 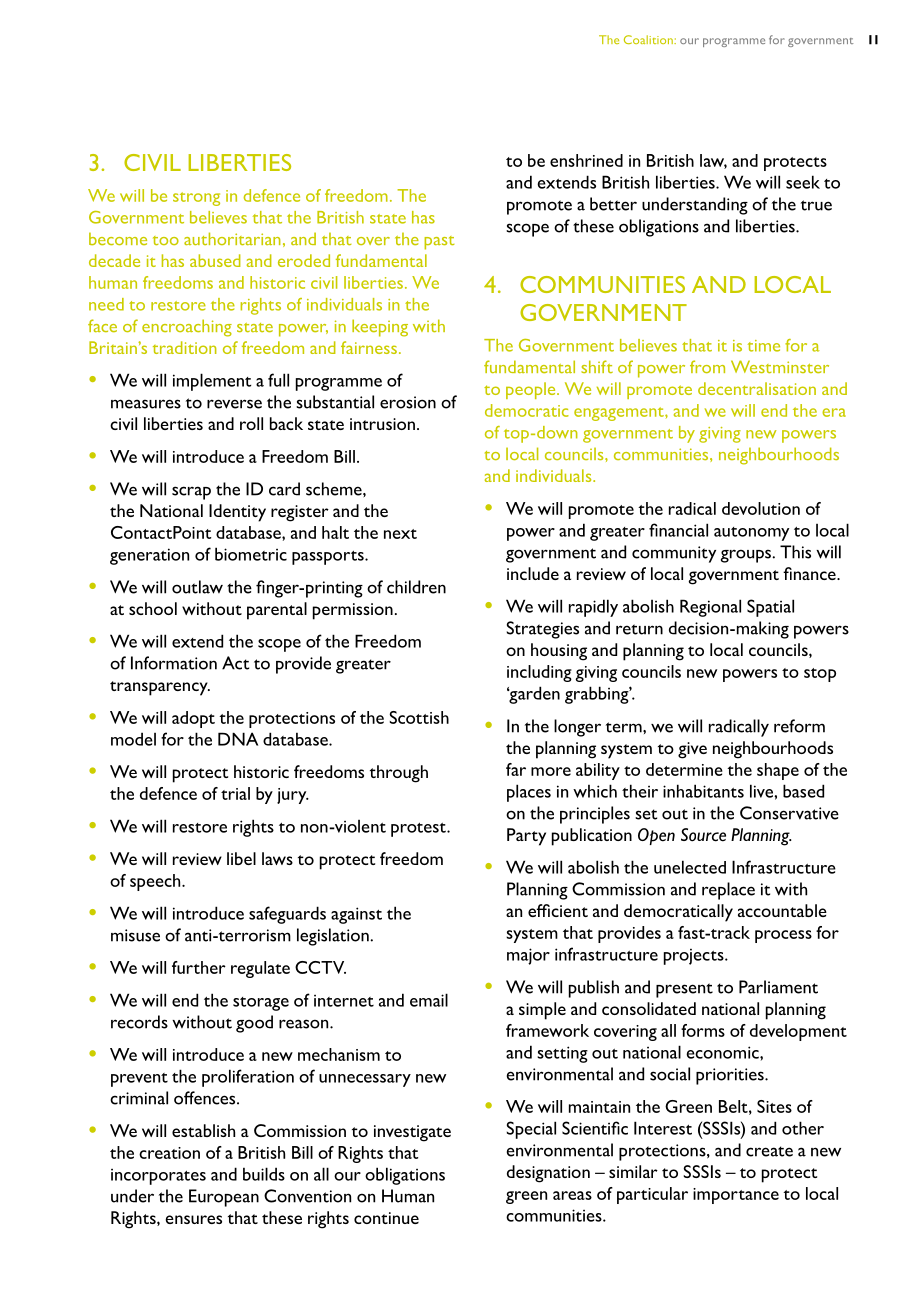 I want to click on investigate, so click(x=412, y=1133).
